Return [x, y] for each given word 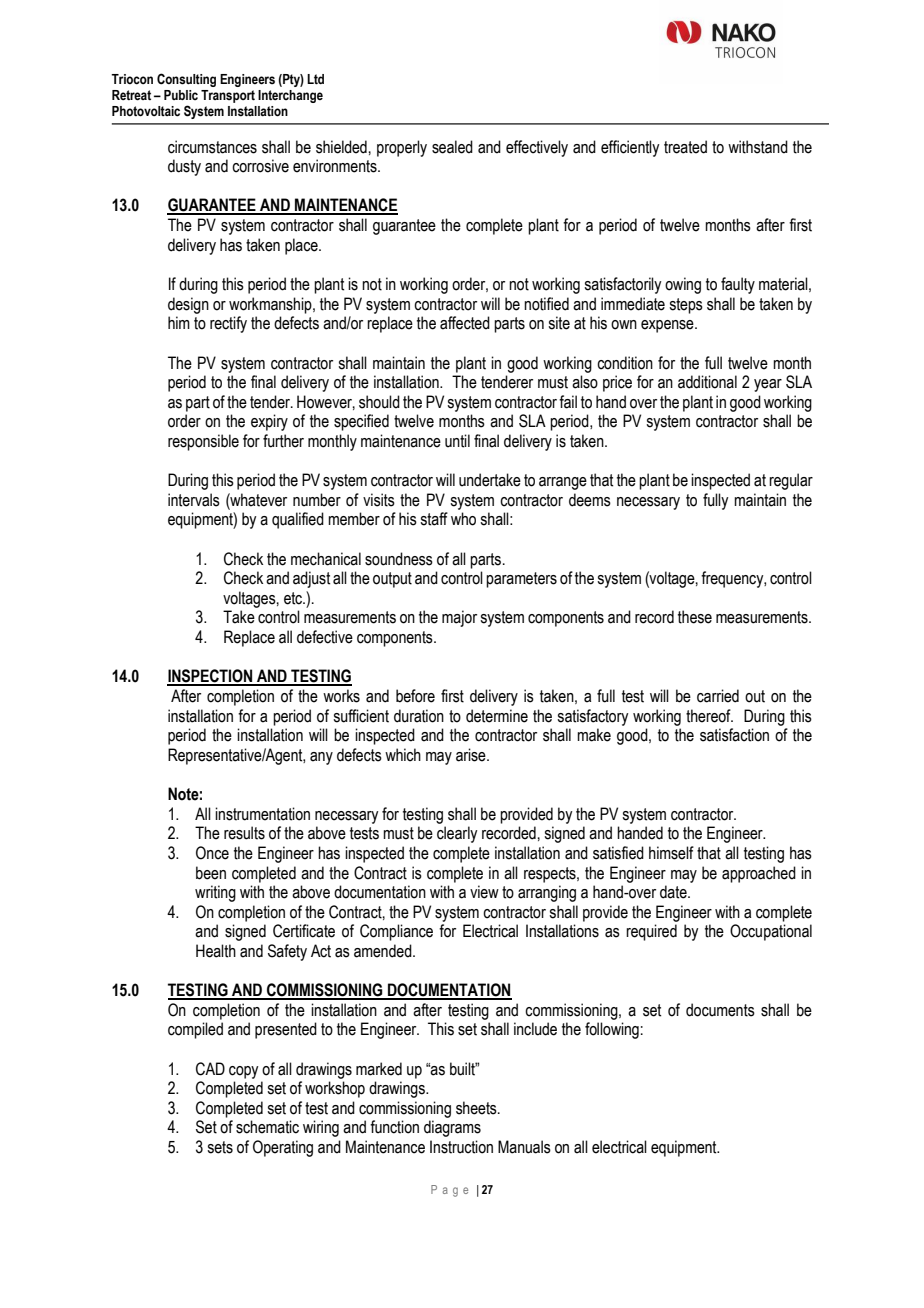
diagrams [452, 1128]
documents [720, 1010]
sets [220, 1147]
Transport [228, 96]
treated [685, 147]
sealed [452, 147]
